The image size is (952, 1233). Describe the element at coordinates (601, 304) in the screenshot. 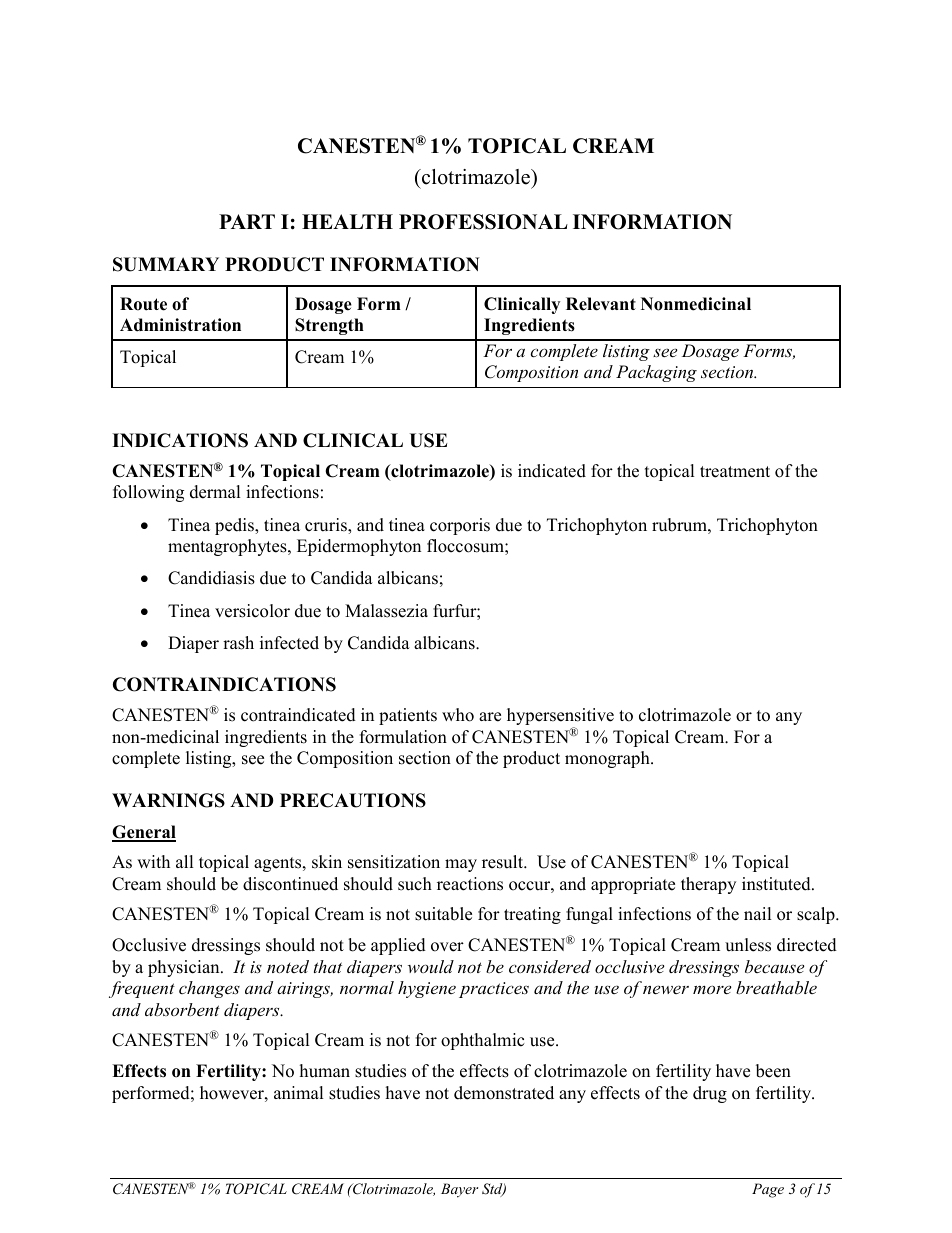

I see `Relevant` at that location.
